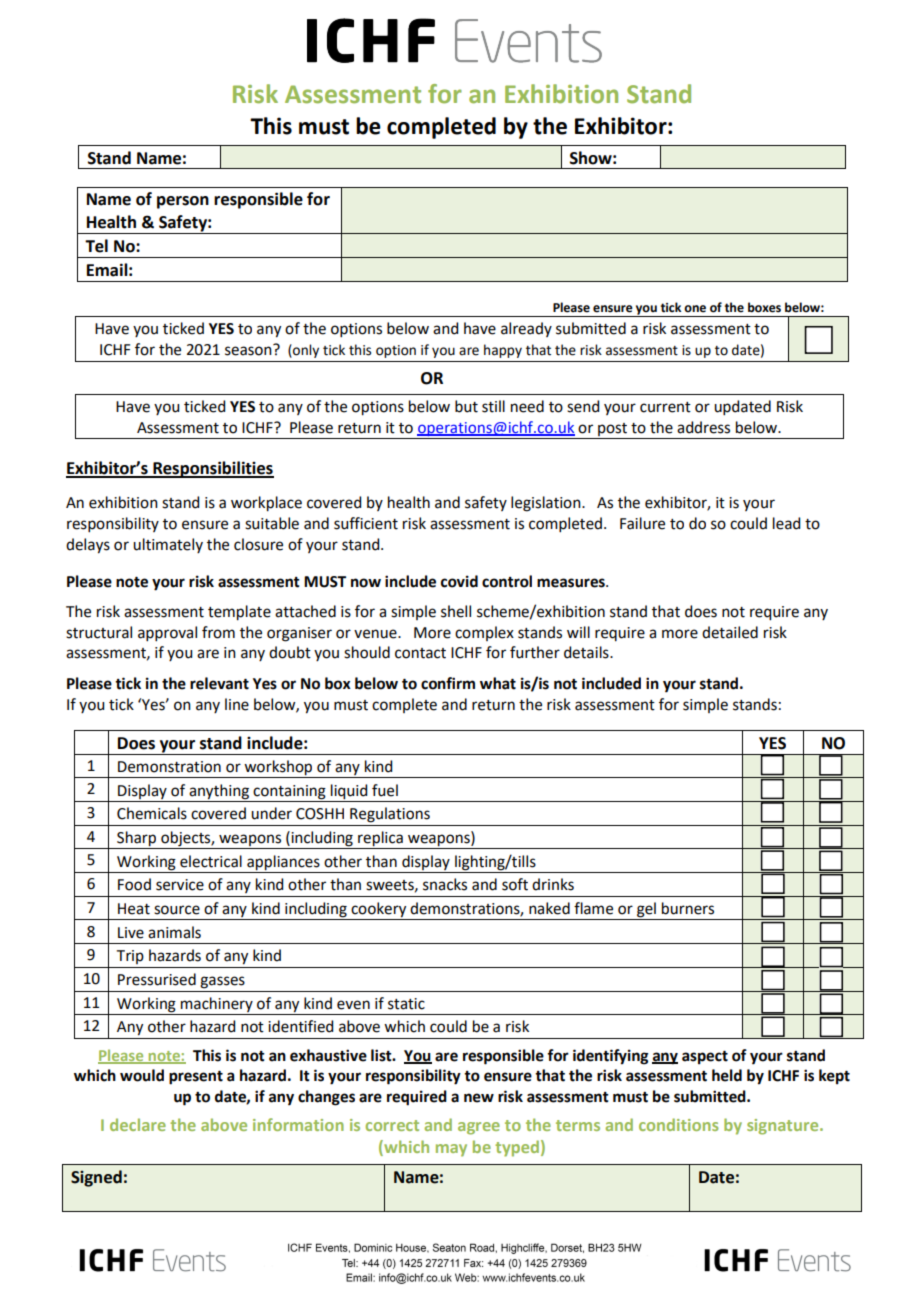 This screenshot has height=1308, width=924. What do you see at coordinates (764, 307) in the screenshot?
I see `boxes` at bounding box center [764, 307].
